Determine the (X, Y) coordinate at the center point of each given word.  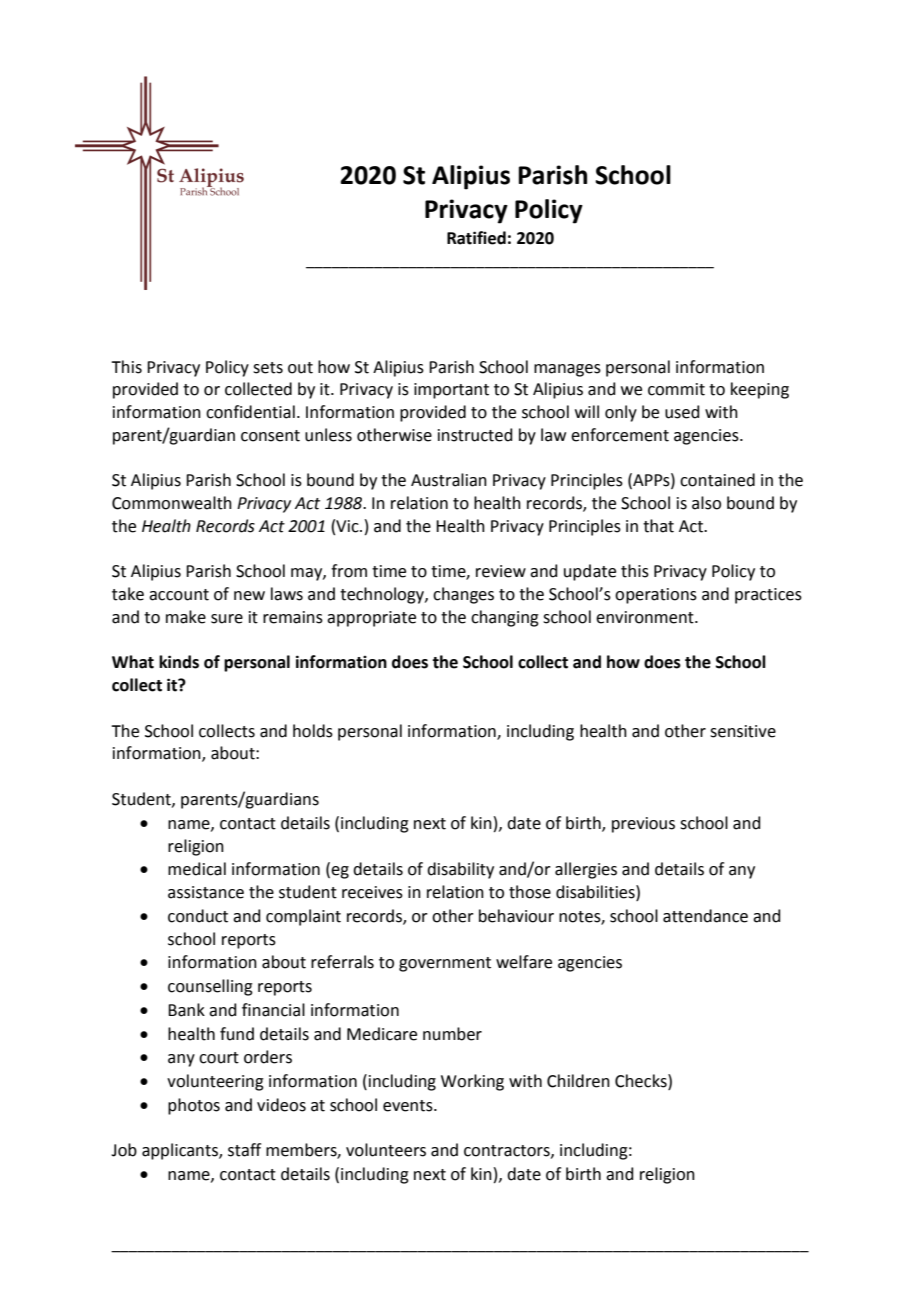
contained (717, 480)
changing (505, 618)
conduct (198, 916)
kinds (179, 662)
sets (268, 368)
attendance (705, 916)
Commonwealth (172, 503)
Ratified (476, 238)
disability (460, 870)
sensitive (743, 731)
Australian (449, 480)
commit (676, 389)
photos (194, 1106)
